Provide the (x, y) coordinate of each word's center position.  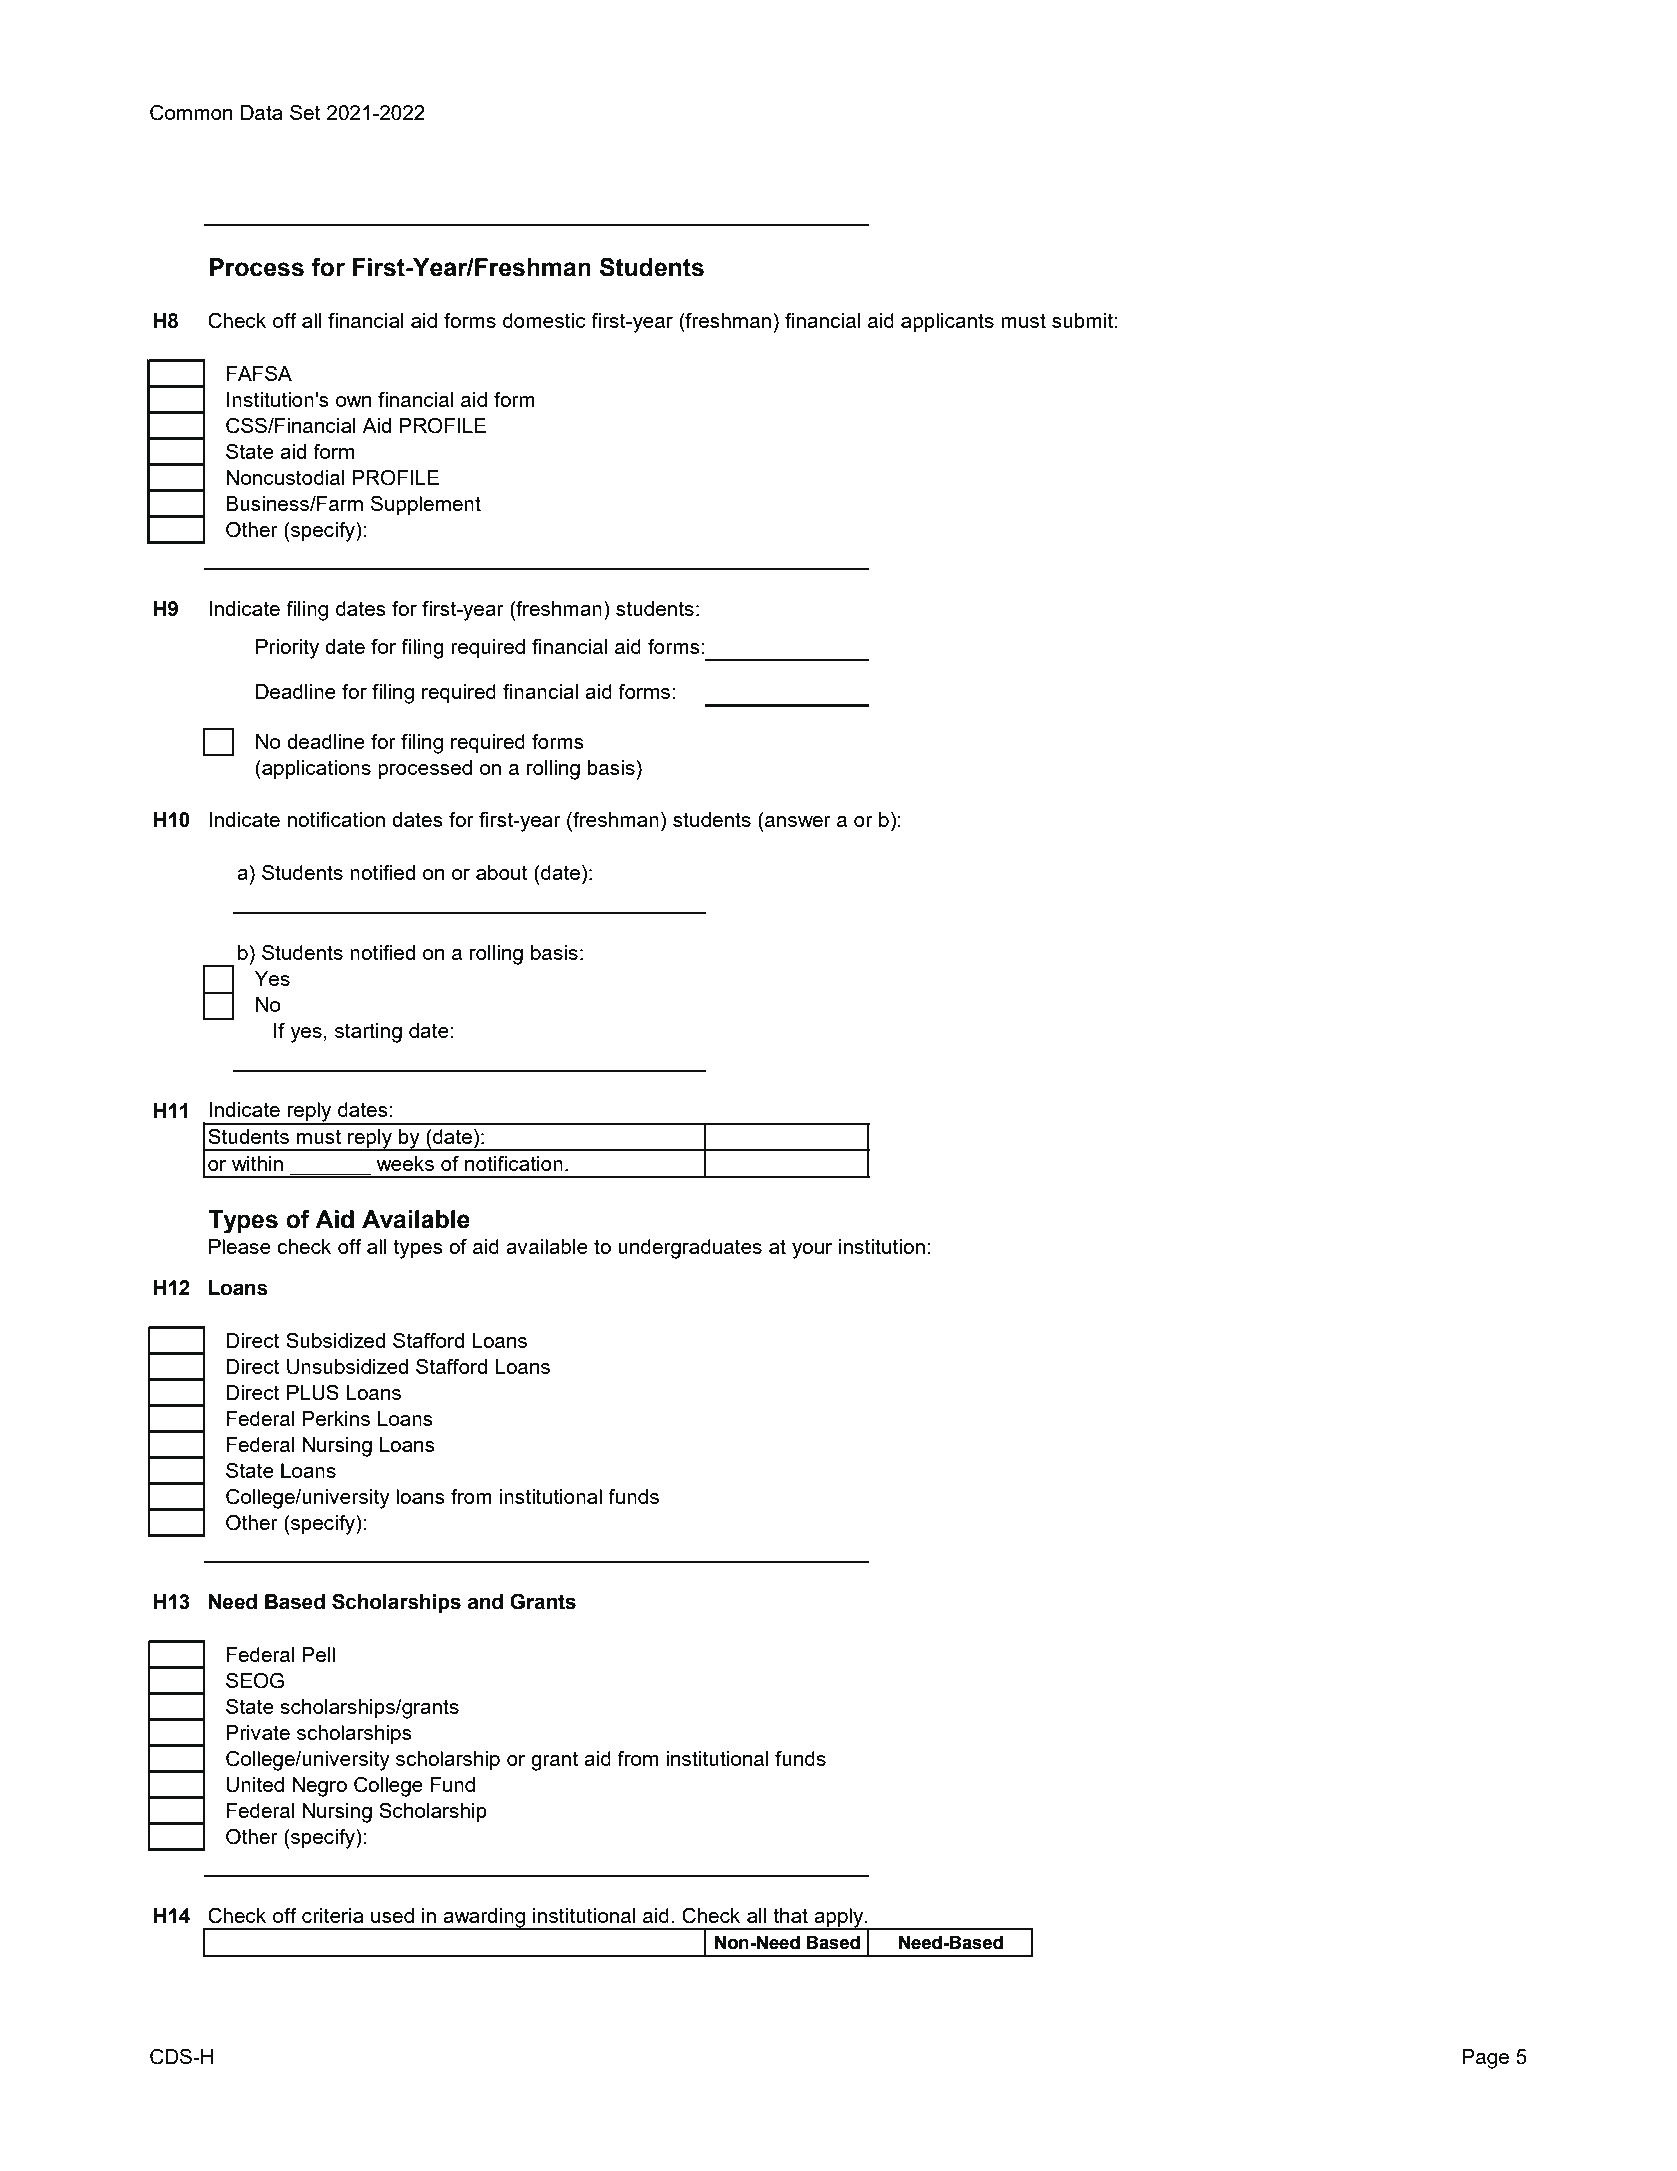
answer (798, 821)
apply (839, 1918)
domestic (544, 320)
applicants (947, 323)
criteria (333, 1915)
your (812, 1251)
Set (305, 112)
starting (368, 1033)
